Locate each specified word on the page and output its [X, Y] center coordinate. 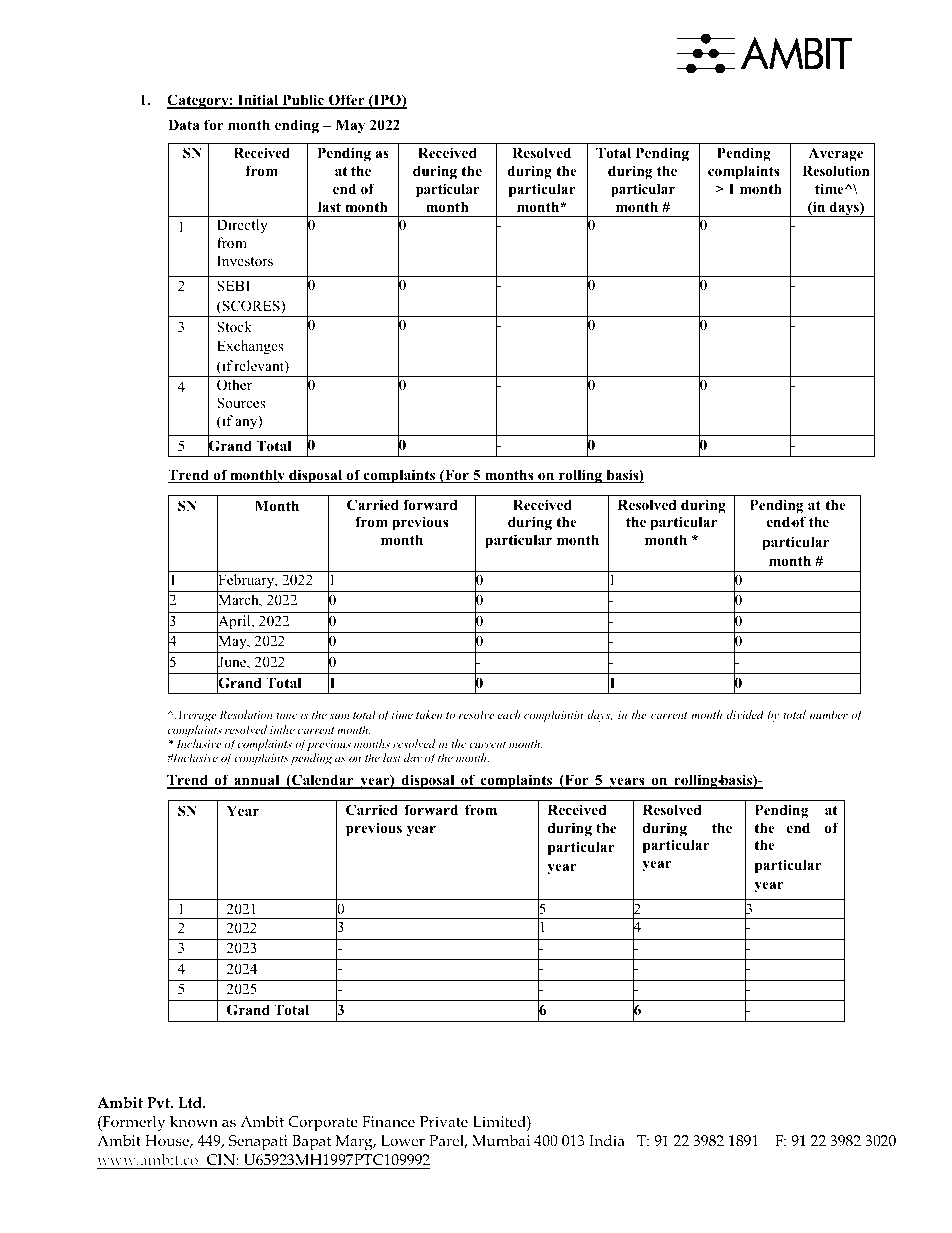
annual [257, 781]
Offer [346, 101]
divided [745, 714]
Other [234, 385]
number [829, 714]
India [607, 1140]
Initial [258, 101]
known [194, 1121]
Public [303, 101]
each [509, 714]
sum [339, 716]
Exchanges [250, 347]
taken [429, 714]
